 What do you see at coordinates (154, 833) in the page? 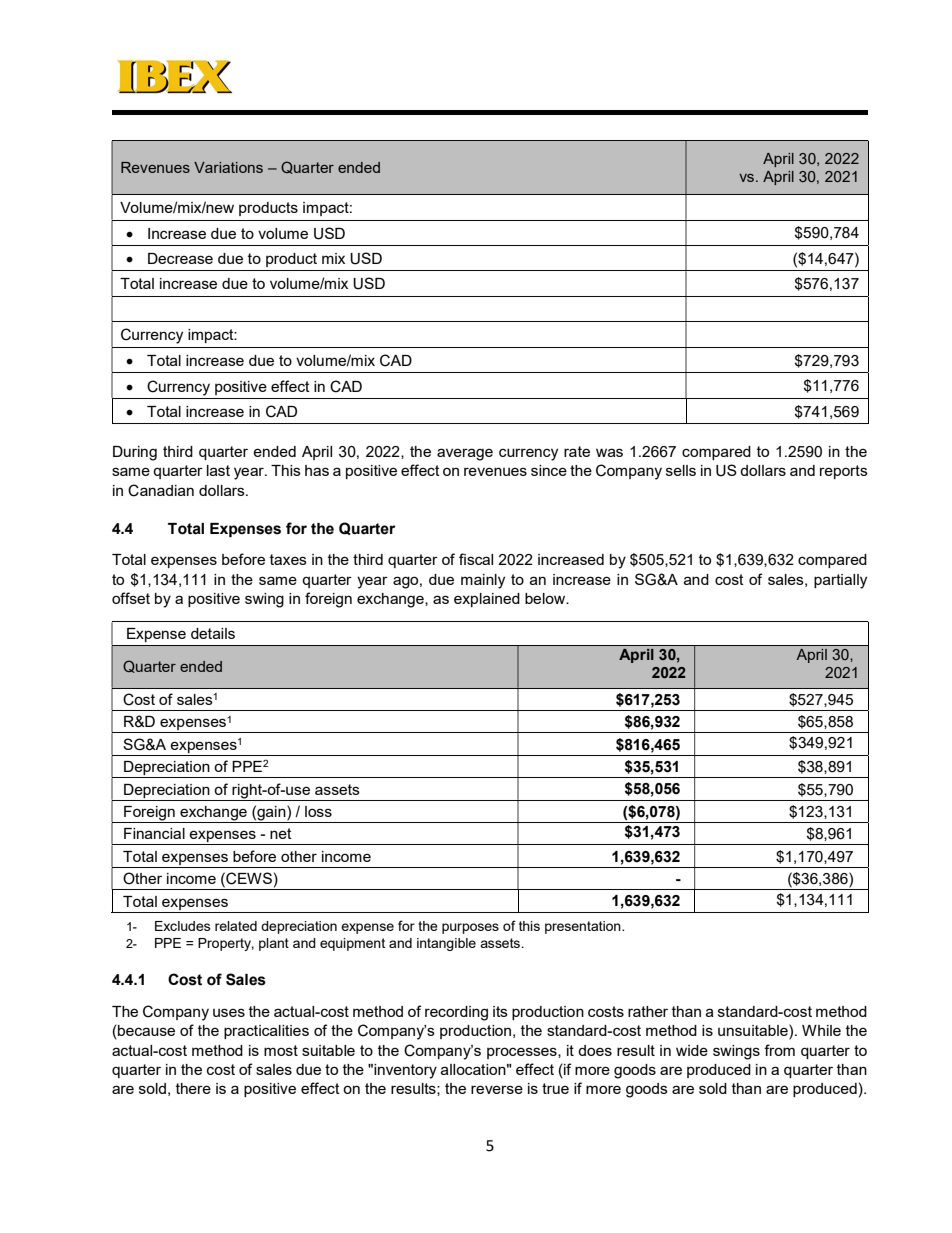
I see `Financial` at bounding box center [154, 833].
